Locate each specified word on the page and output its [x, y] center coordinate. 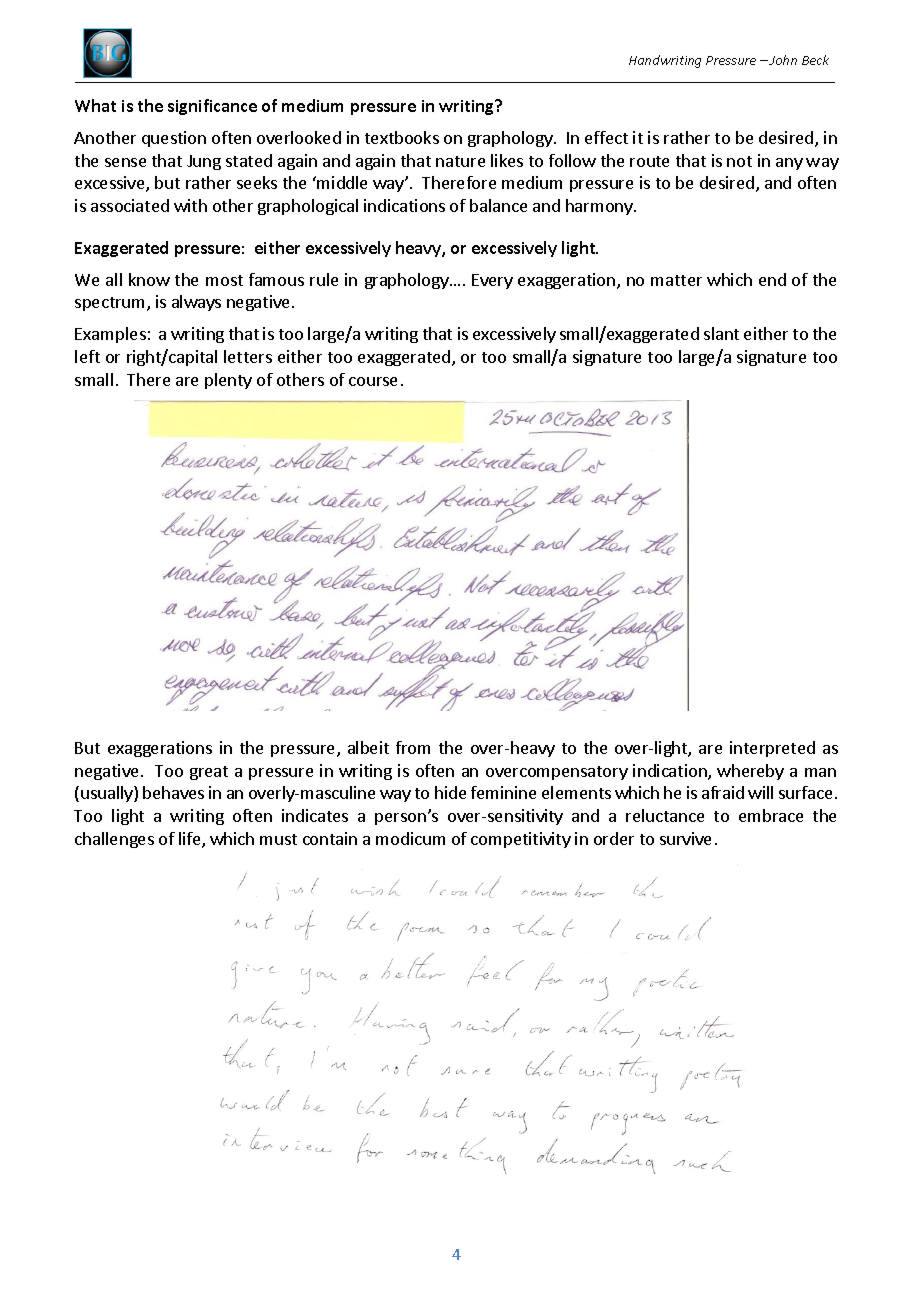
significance [212, 107]
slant [721, 333]
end [772, 279]
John [783, 60]
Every [492, 281]
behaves [173, 792]
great [209, 773]
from [413, 747]
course [373, 381]
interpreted [772, 749]
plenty [228, 381]
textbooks [402, 137]
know [149, 279]
